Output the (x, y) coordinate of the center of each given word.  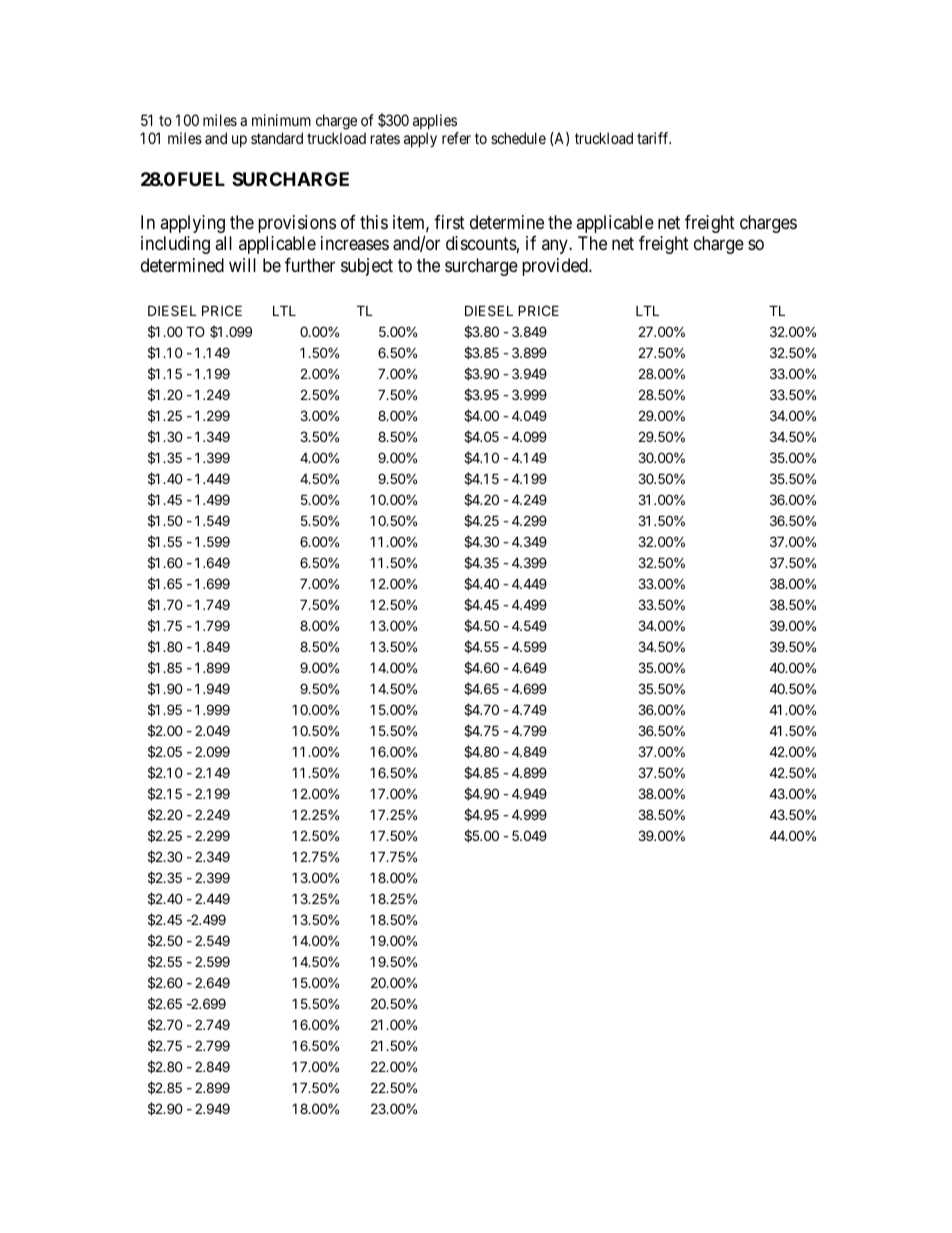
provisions (297, 224)
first (449, 222)
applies (435, 121)
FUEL (201, 179)
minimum (281, 120)
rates (385, 138)
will (242, 265)
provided (556, 267)
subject (367, 267)
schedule (518, 138)
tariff (654, 138)
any (556, 247)
